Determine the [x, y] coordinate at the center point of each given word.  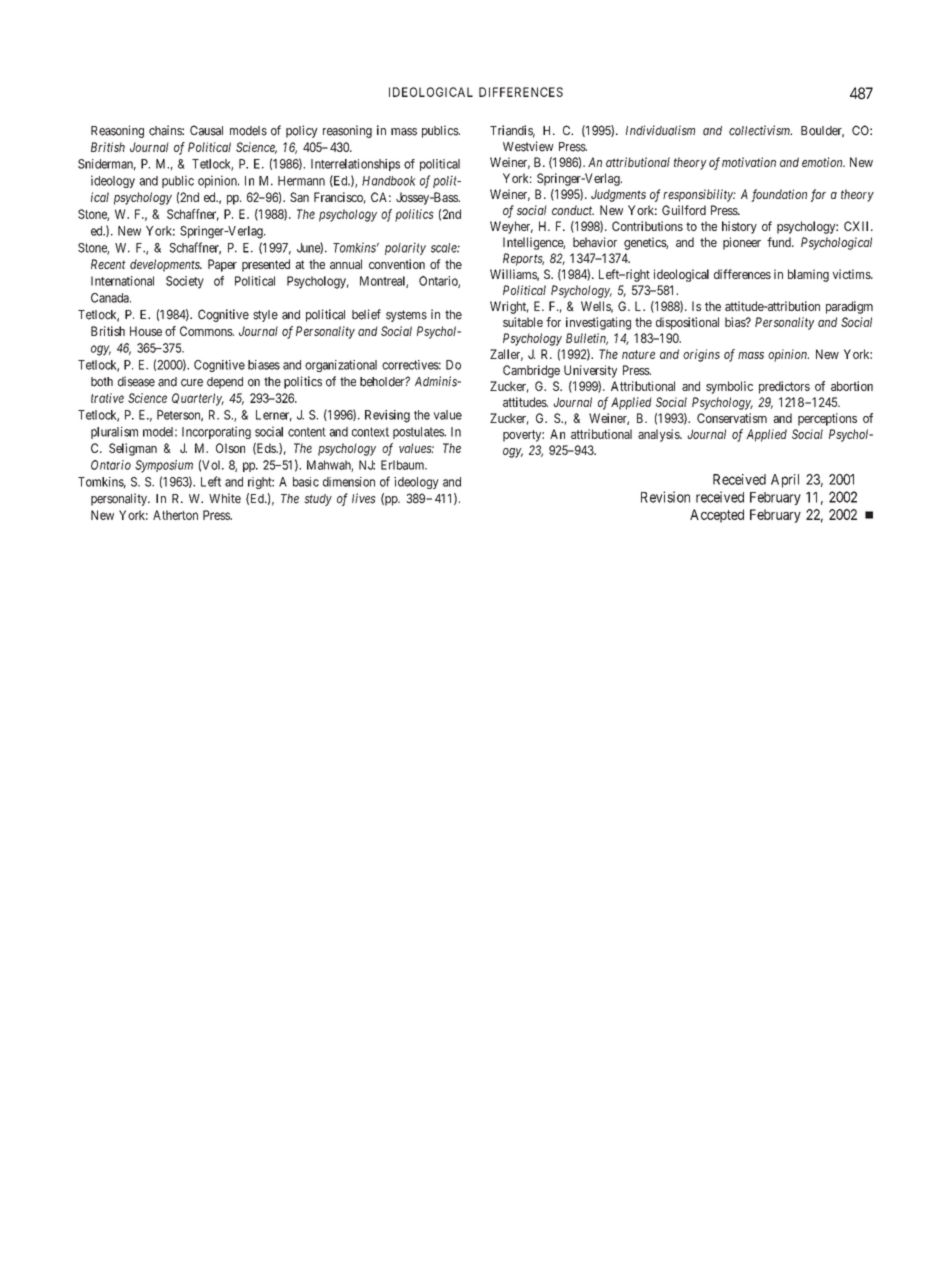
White [225, 498]
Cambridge [531, 371]
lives [364, 498]
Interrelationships [355, 165]
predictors [784, 387]
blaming [808, 275]
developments [166, 265]
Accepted [717, 516]
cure [192, 383]
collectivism [760, 130]
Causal [206, 130]
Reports [523, 259]
